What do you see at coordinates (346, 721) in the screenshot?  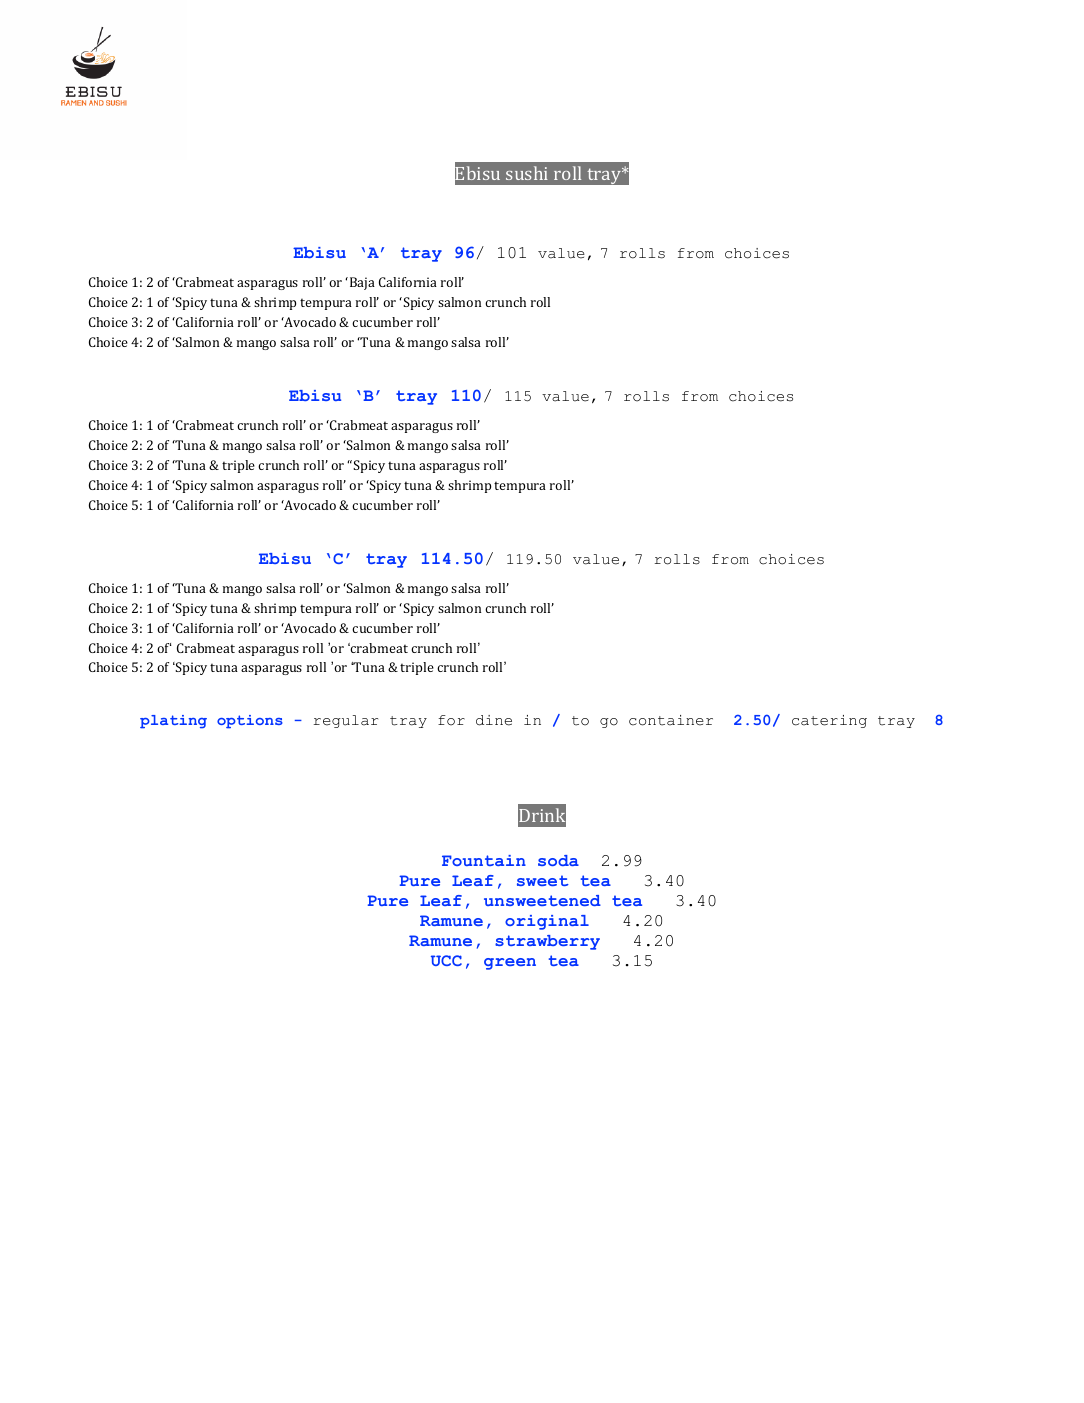 I see `regular` at bounding box center [346, 721].
